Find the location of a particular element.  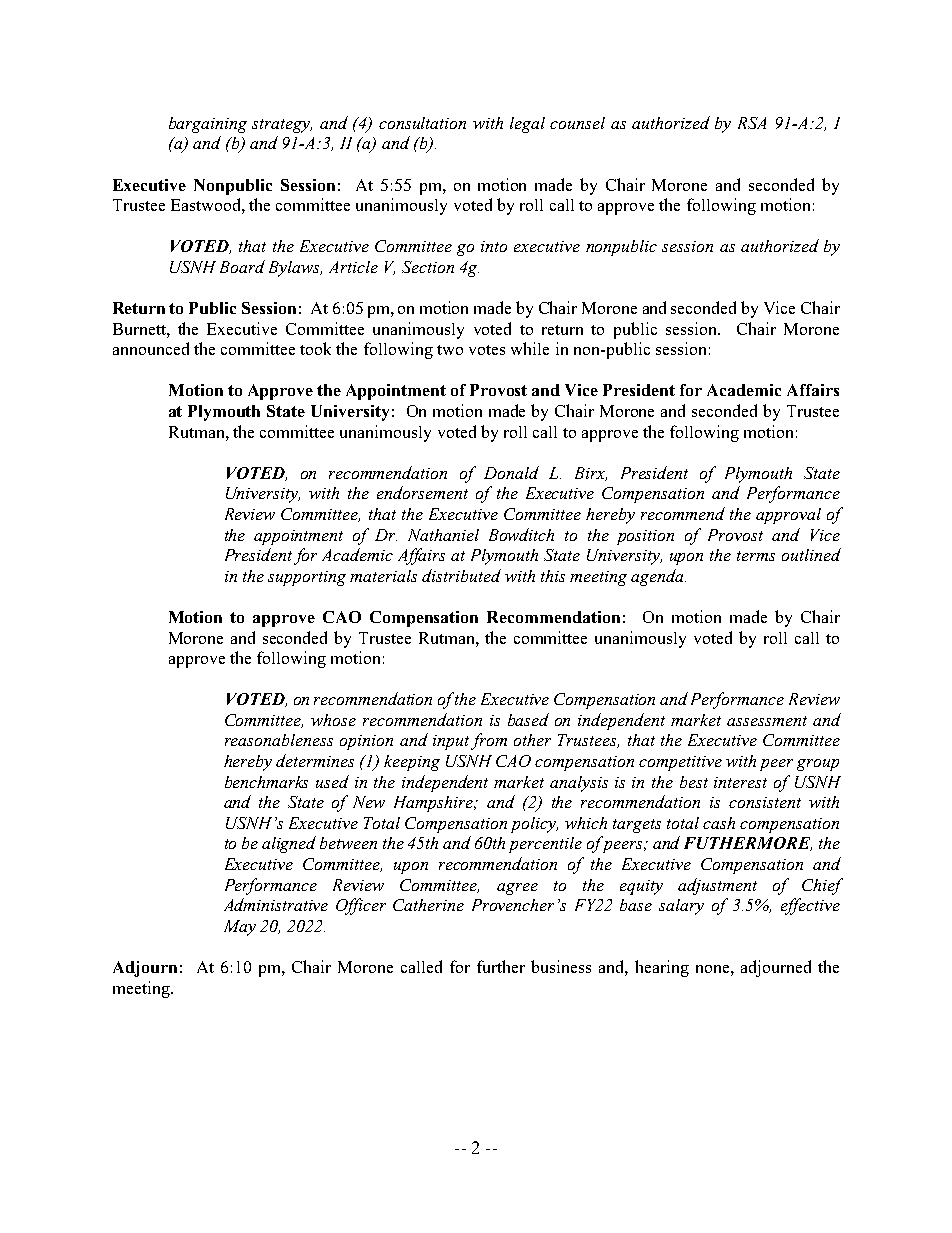

RSA is located at coordinates (752, 123).
